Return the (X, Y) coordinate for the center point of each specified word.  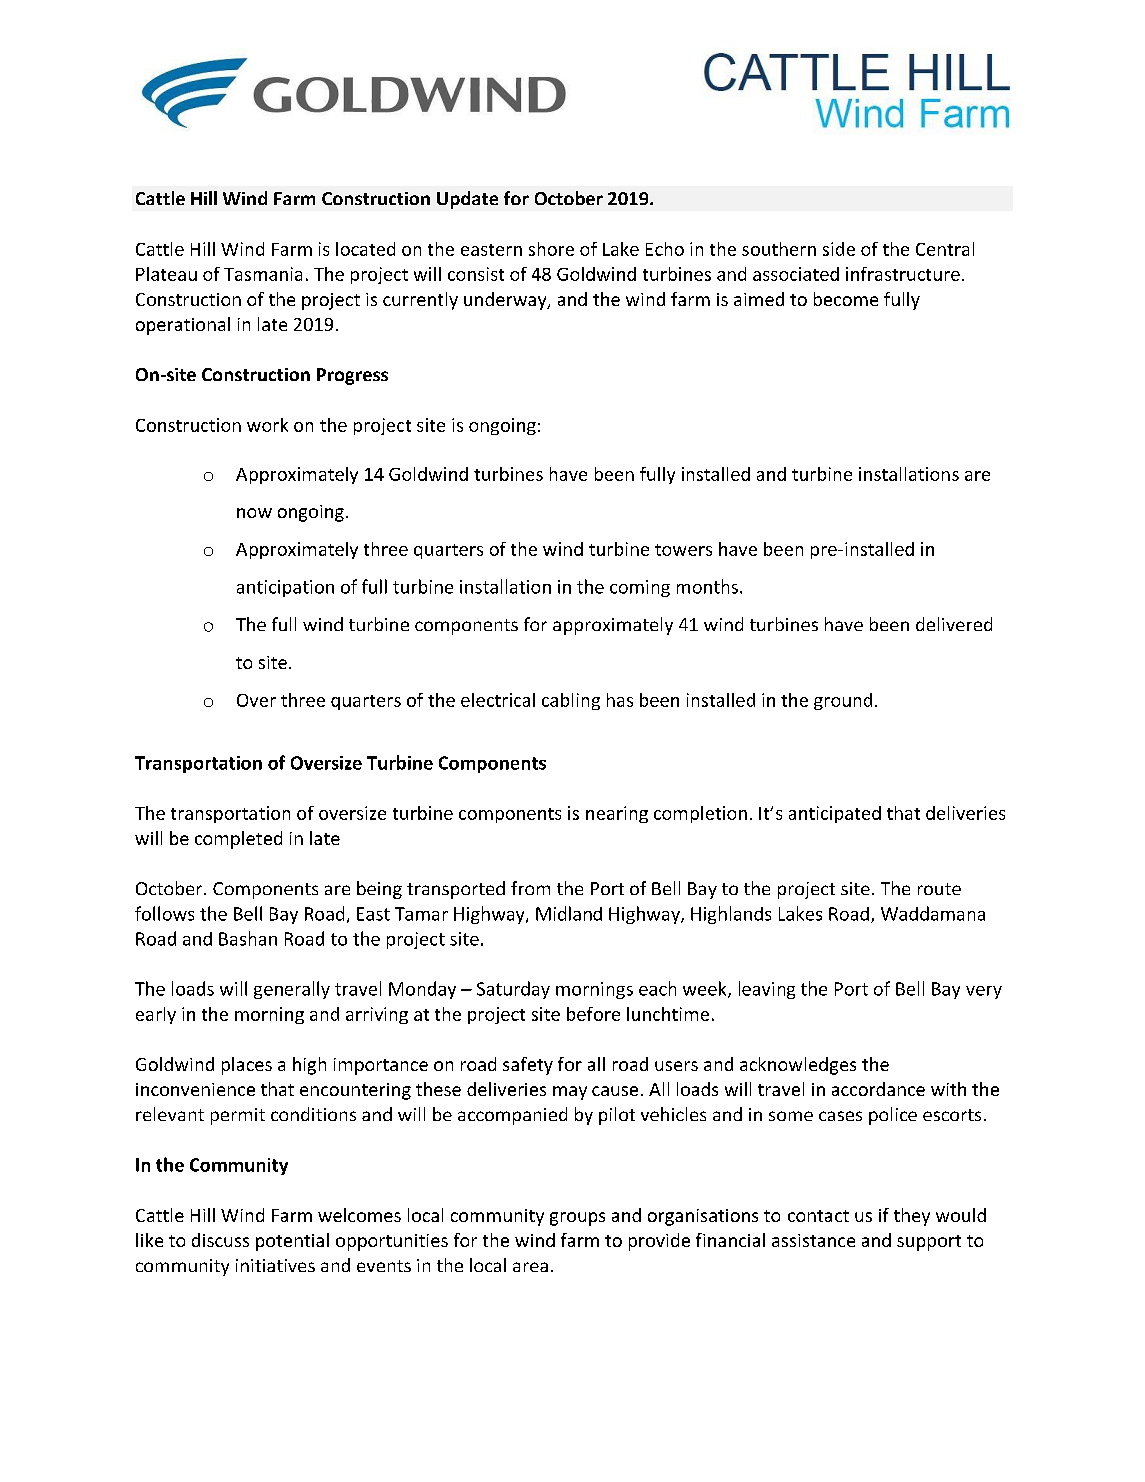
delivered (954, 624)
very (984, 992)
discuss (220, 1240)
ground (843, 701)
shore (551, 249)
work (267, 425)
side (839, 249)
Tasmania (263, 274)
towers (683, 550)
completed (238, 840)
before (593, 1014)
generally (292, 990)
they (912, 1217)
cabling (571, 701)
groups (577, 1219)
